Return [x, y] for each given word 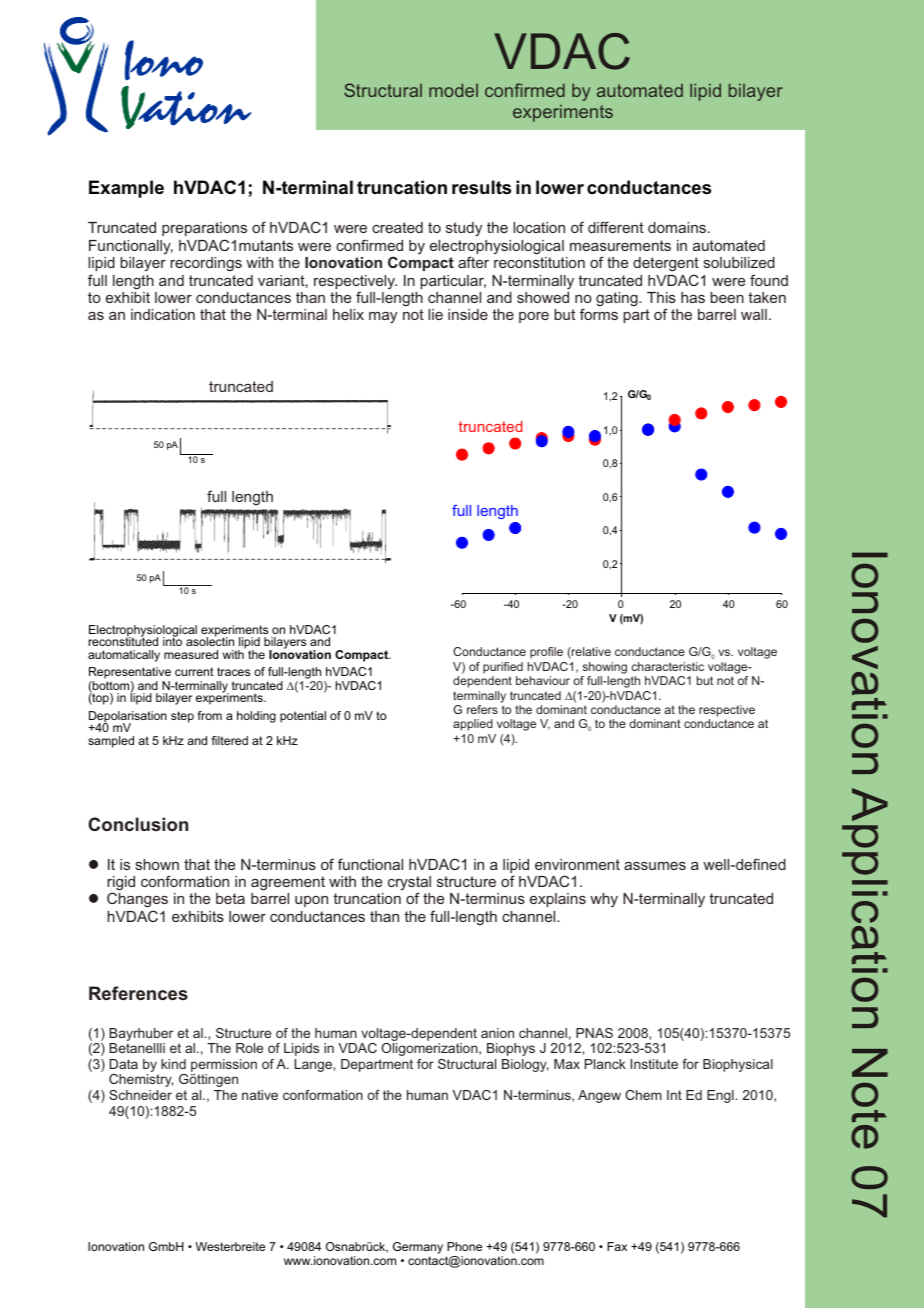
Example [126, 189]
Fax [617, 1246]
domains [678, 227]
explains [558, 900]
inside [468, 314]
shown [157, 864]
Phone [464, 1246]
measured [191, 654]
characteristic [668, 666]
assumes [655, 866]
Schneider [140, 1095]
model [453, 90]
